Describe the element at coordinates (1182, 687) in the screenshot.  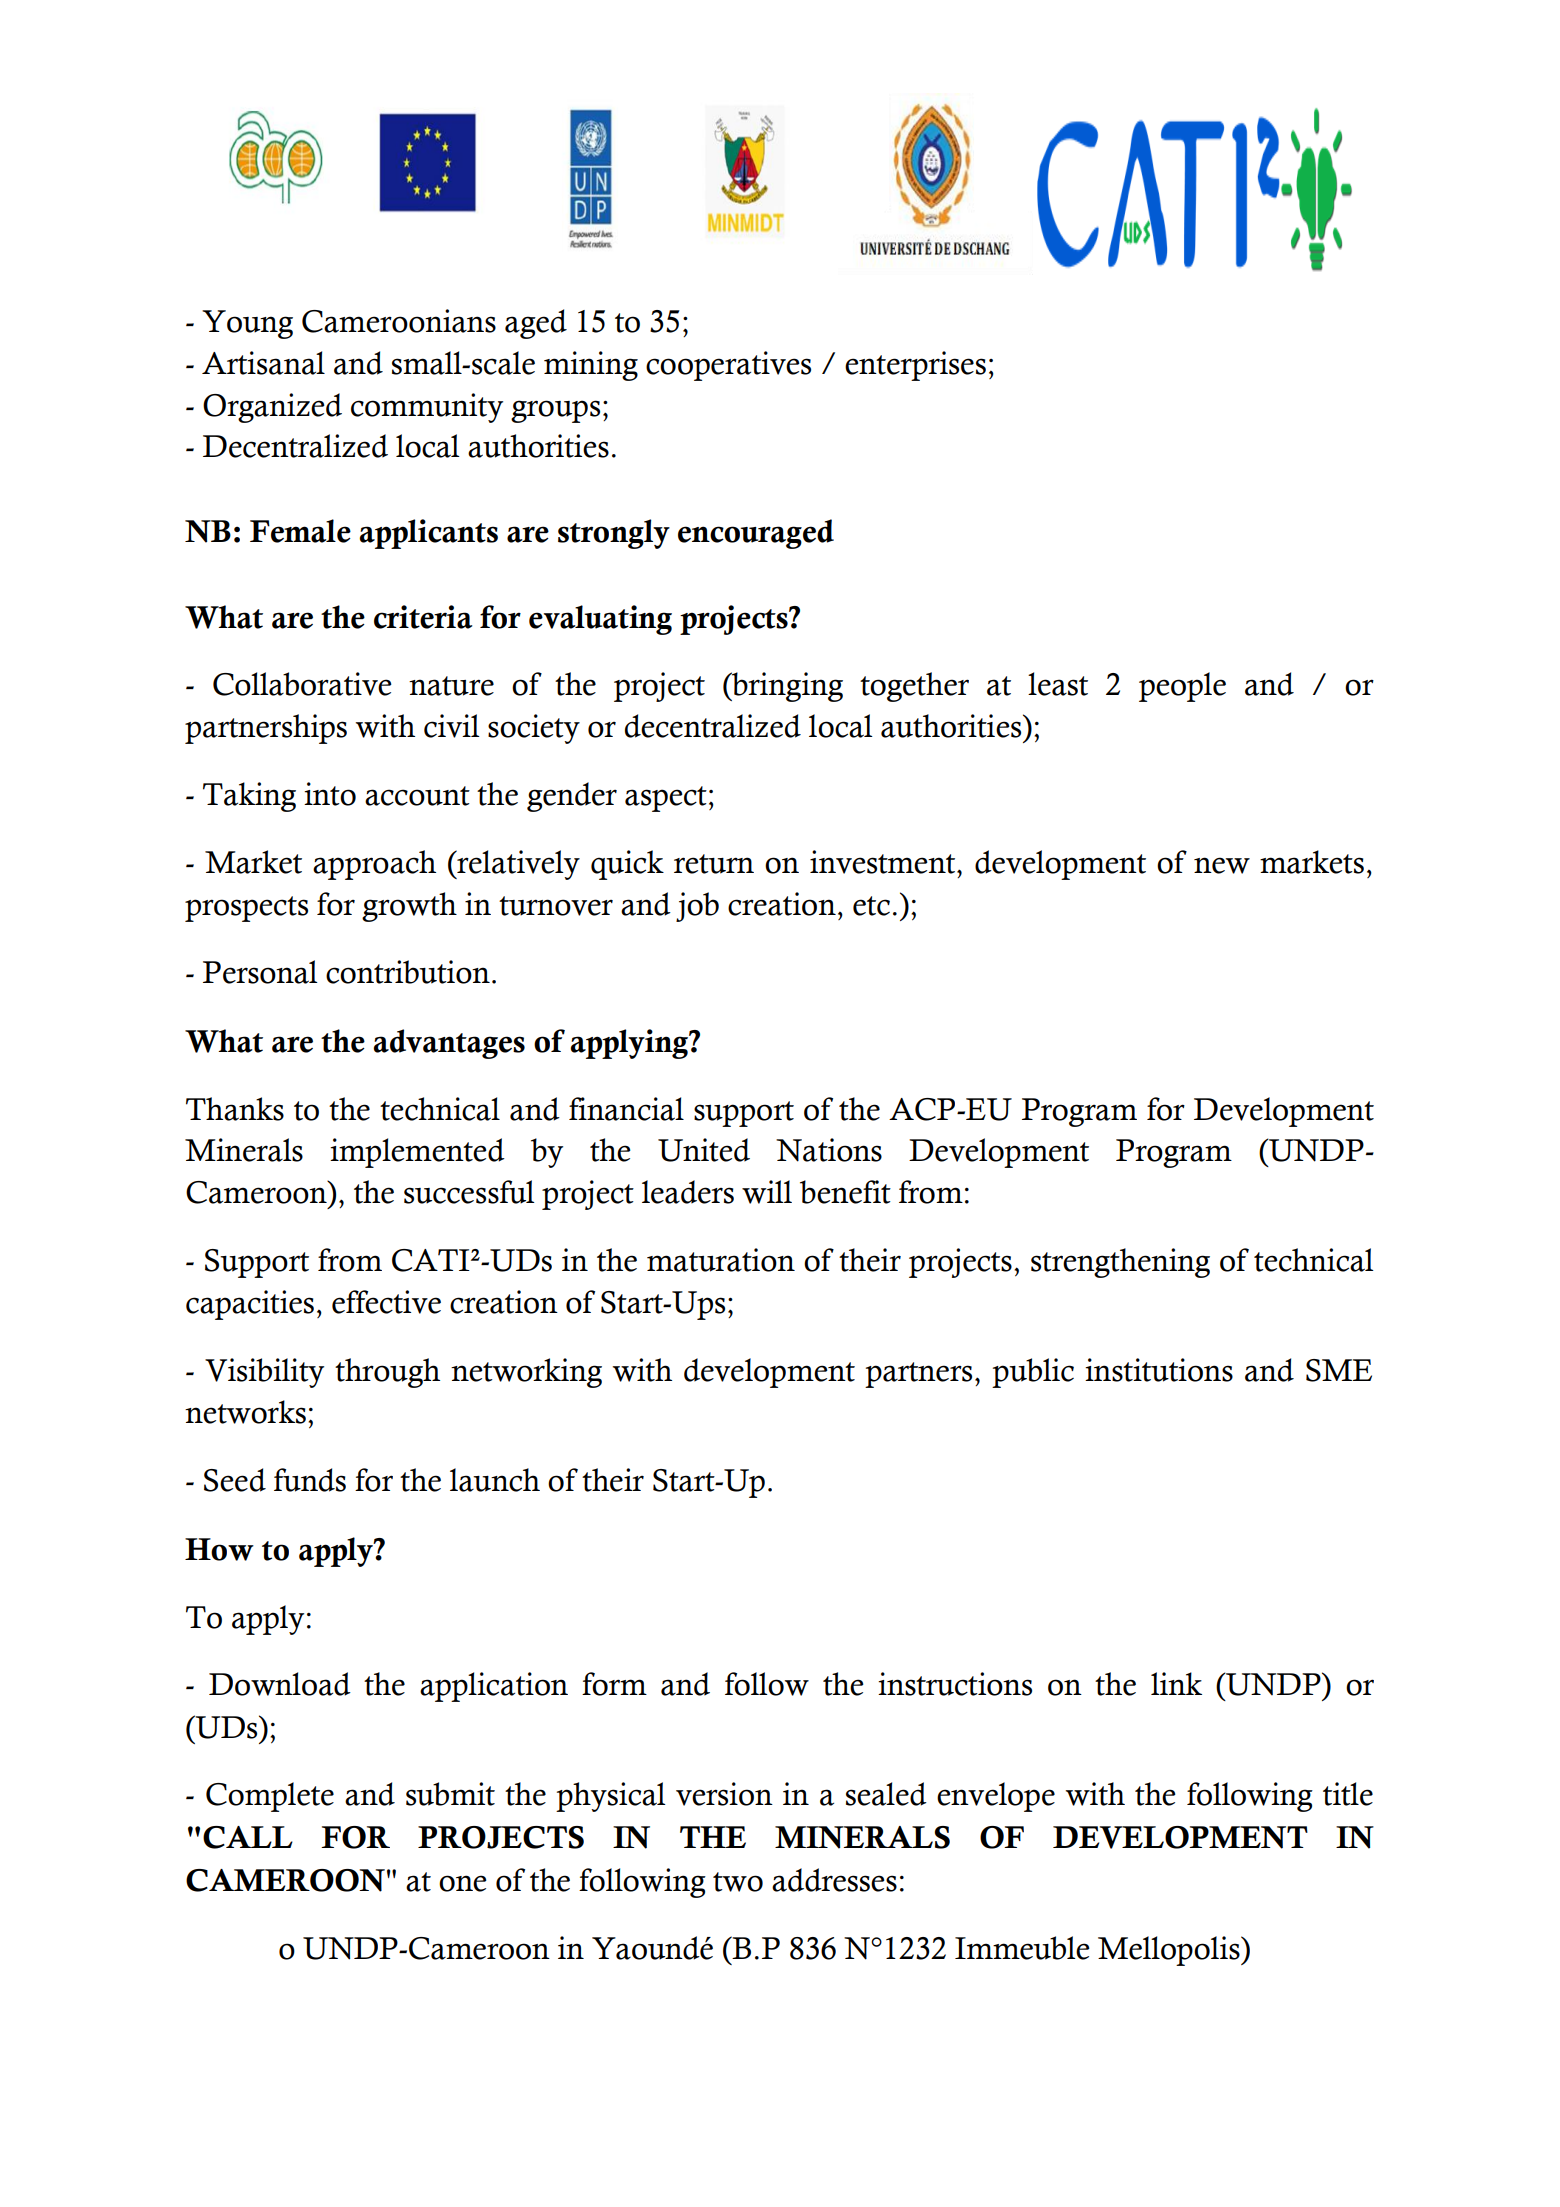
I see `people` at that location.
